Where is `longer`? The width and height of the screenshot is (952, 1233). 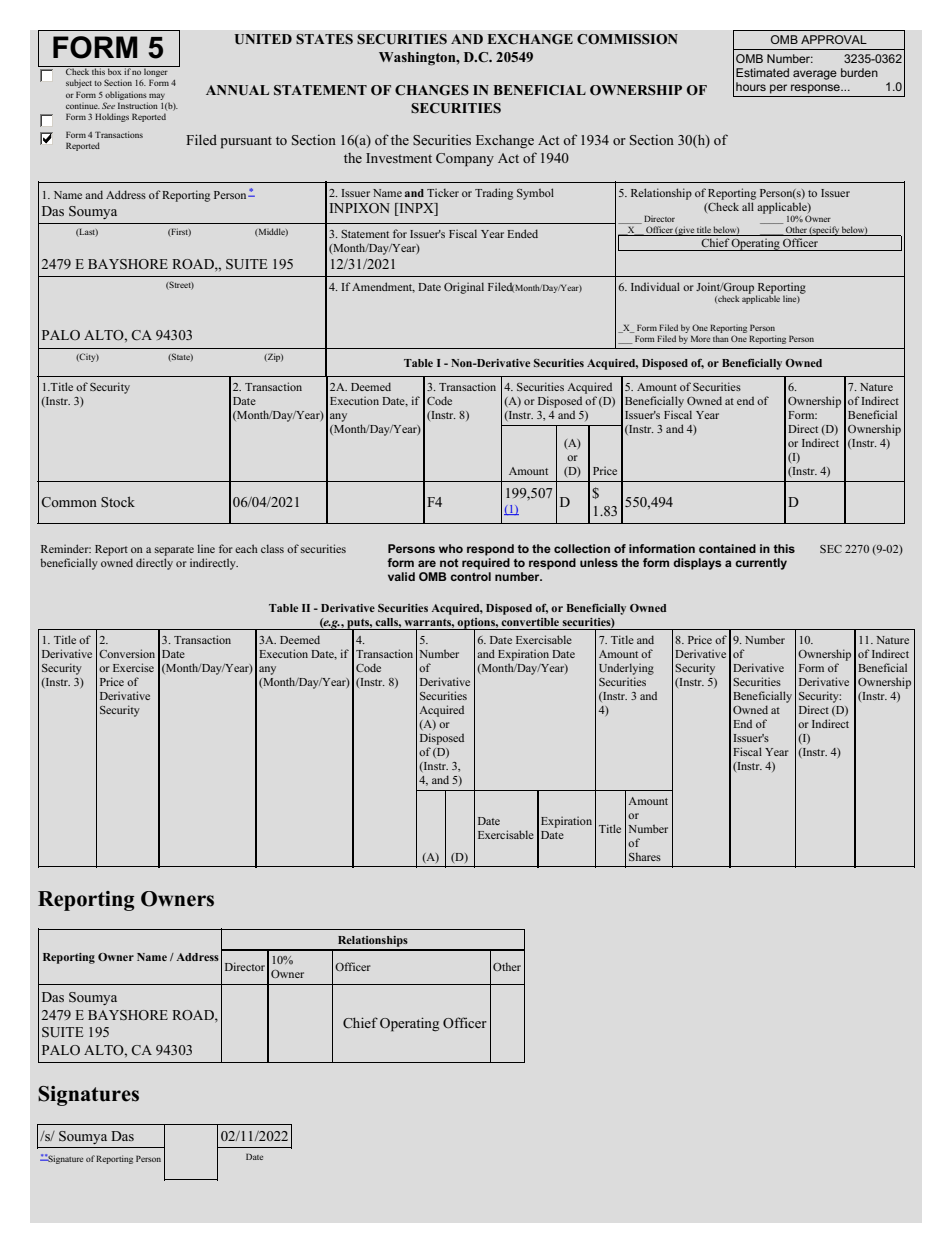 longer is located at coordinates (156, 73).
